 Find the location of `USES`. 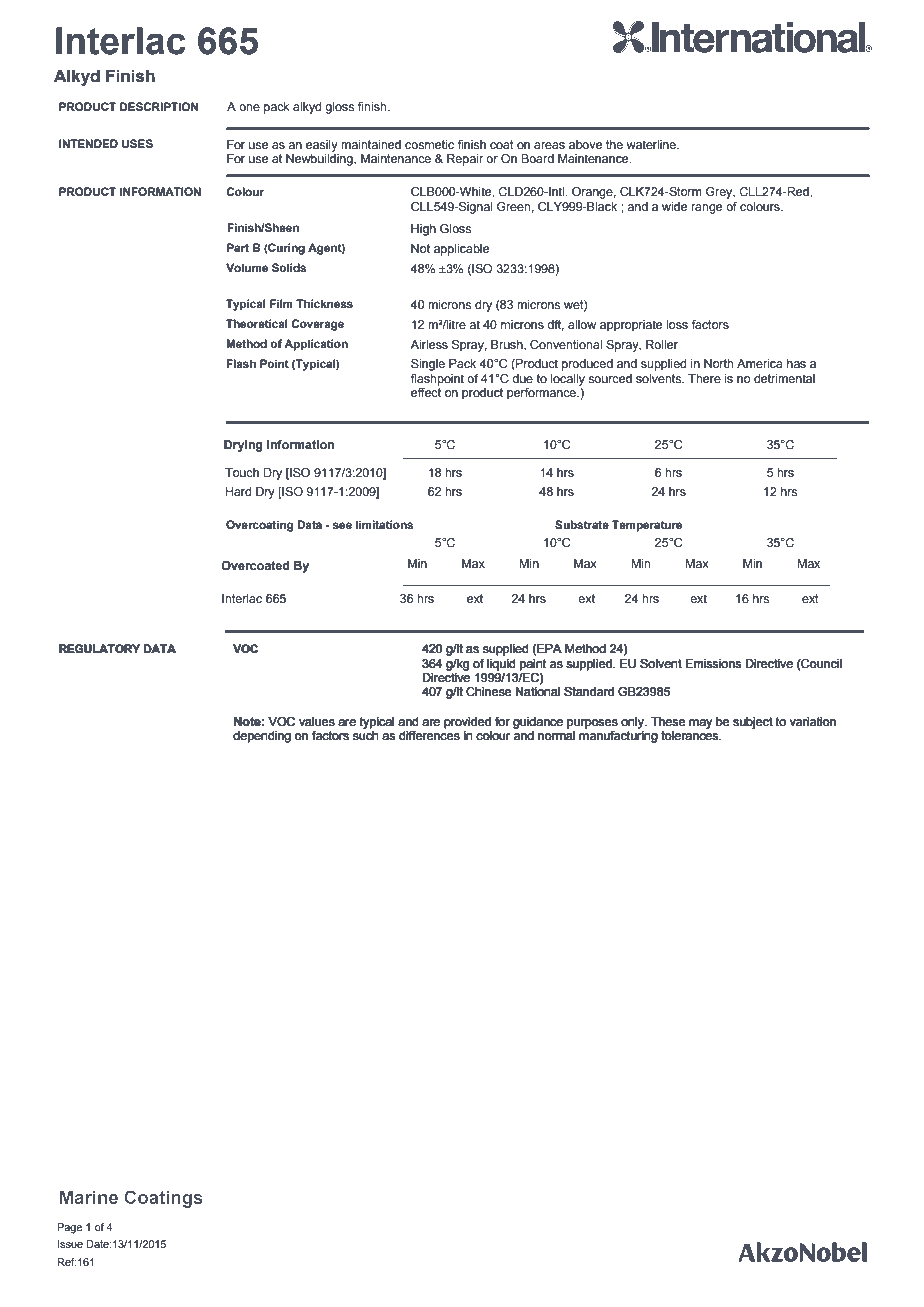

USES is located at coordinates (137, 144).
